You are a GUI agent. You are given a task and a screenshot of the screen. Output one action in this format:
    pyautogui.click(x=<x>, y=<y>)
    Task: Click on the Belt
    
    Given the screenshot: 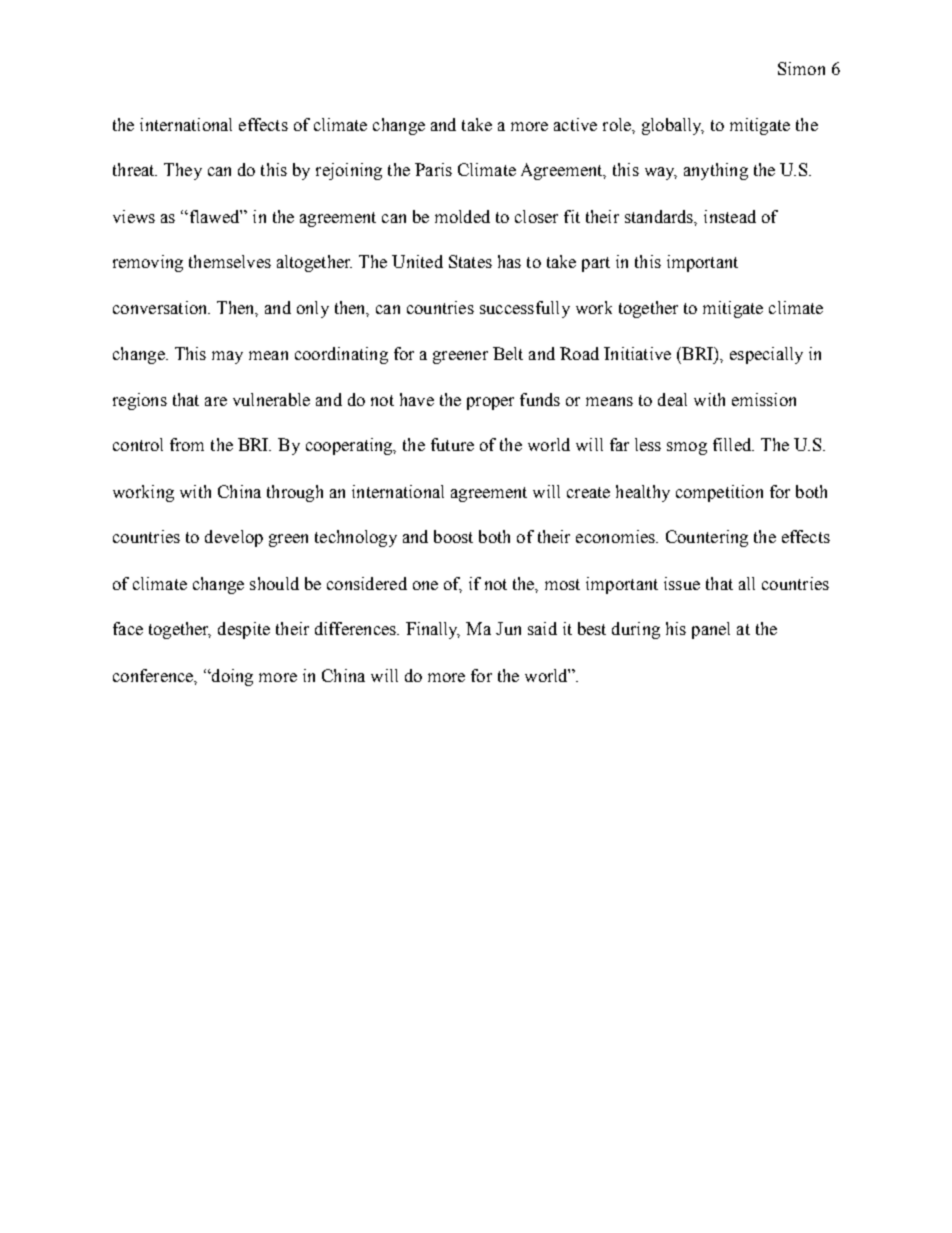 What is the action you would take?
    pyautogui.click(x=508, y=353)
